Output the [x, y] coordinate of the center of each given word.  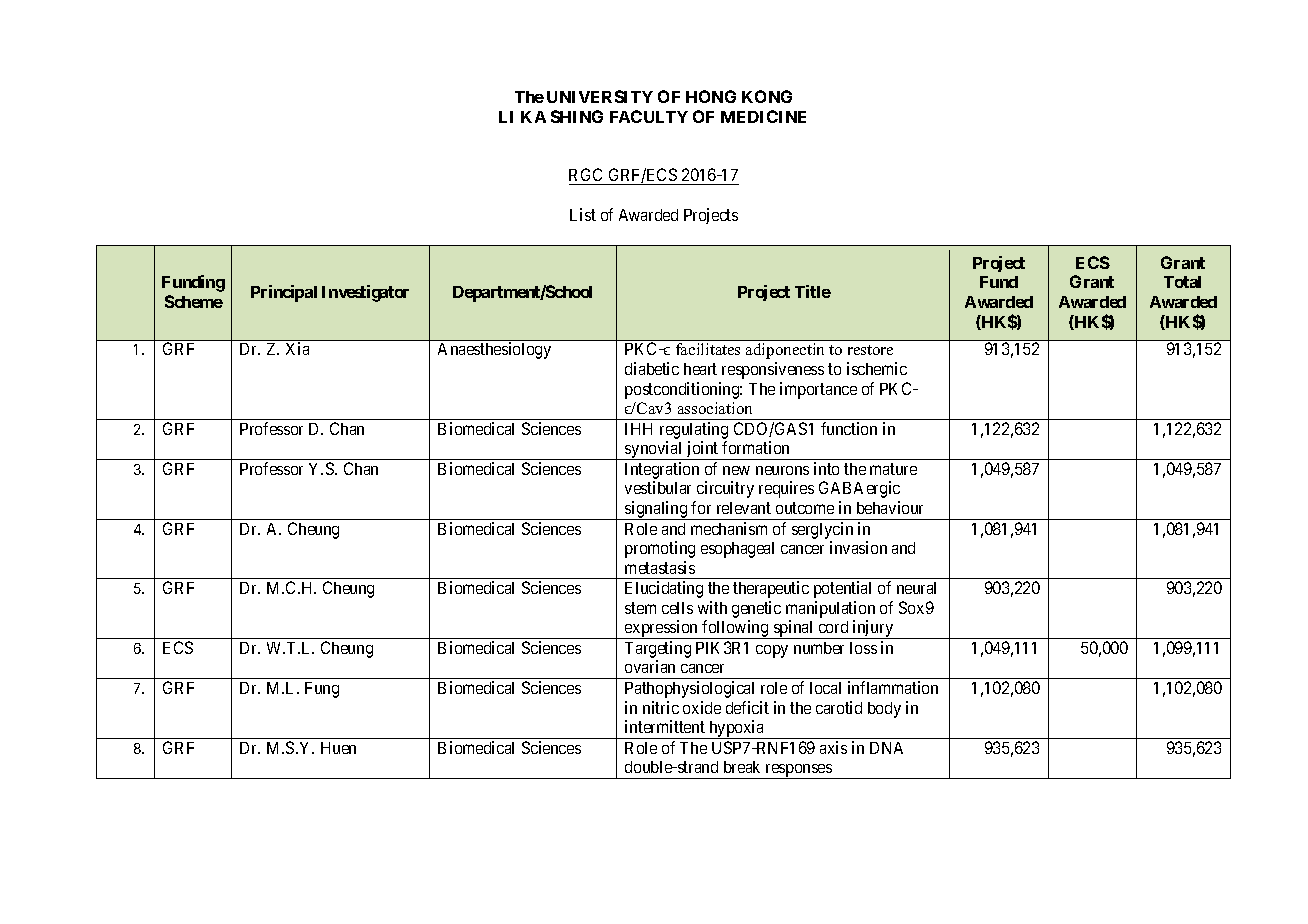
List [583, 214]
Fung [322, 690]
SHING [577, 116]
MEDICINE [763, 116]
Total [1182, 282]
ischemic [877, 368]
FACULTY [649, 116]
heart [700, 369]
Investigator [365, 293]
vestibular [658, 487]
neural [916, 588]
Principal [284, 293]
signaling [656, 510]
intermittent [665, 726]
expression [661, 629]
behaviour [890, 507]
